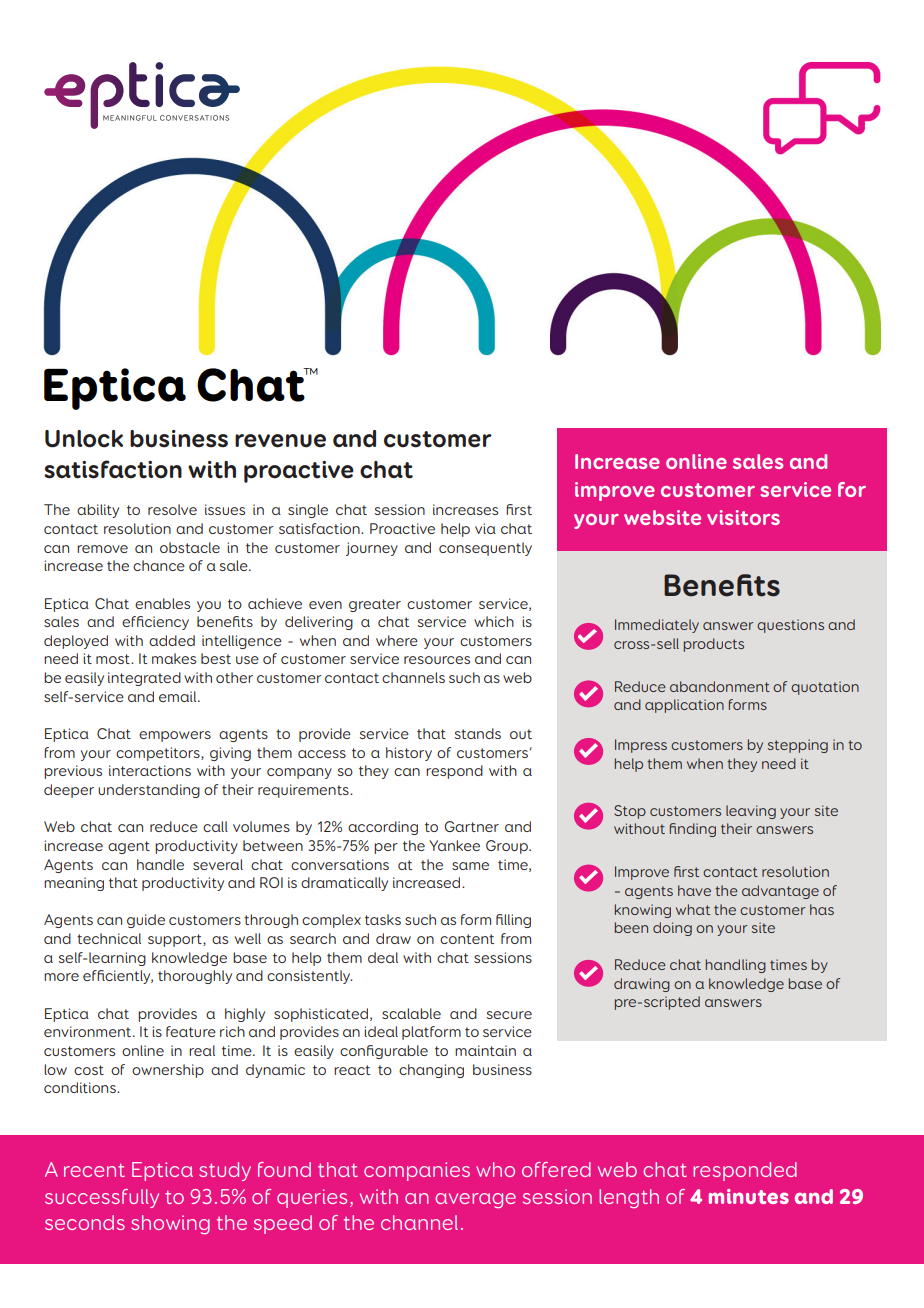 The width and height of the screenshot is (924, 1308). Describe the element at coordinates (102, 1198) in the screenshot. I see `successfully` at that location.
